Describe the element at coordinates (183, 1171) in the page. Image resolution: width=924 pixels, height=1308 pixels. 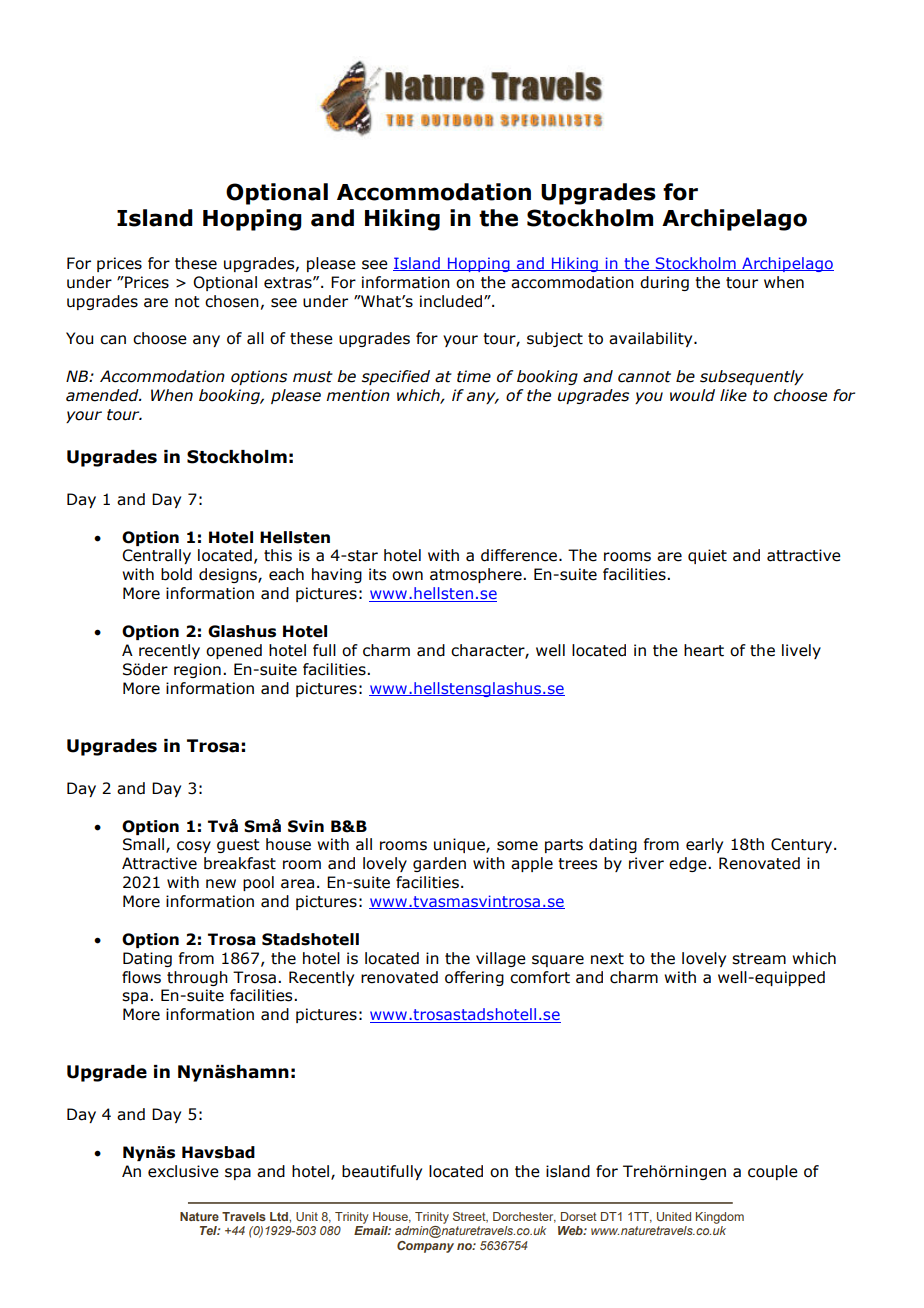
I see `exclusive` at that location.
